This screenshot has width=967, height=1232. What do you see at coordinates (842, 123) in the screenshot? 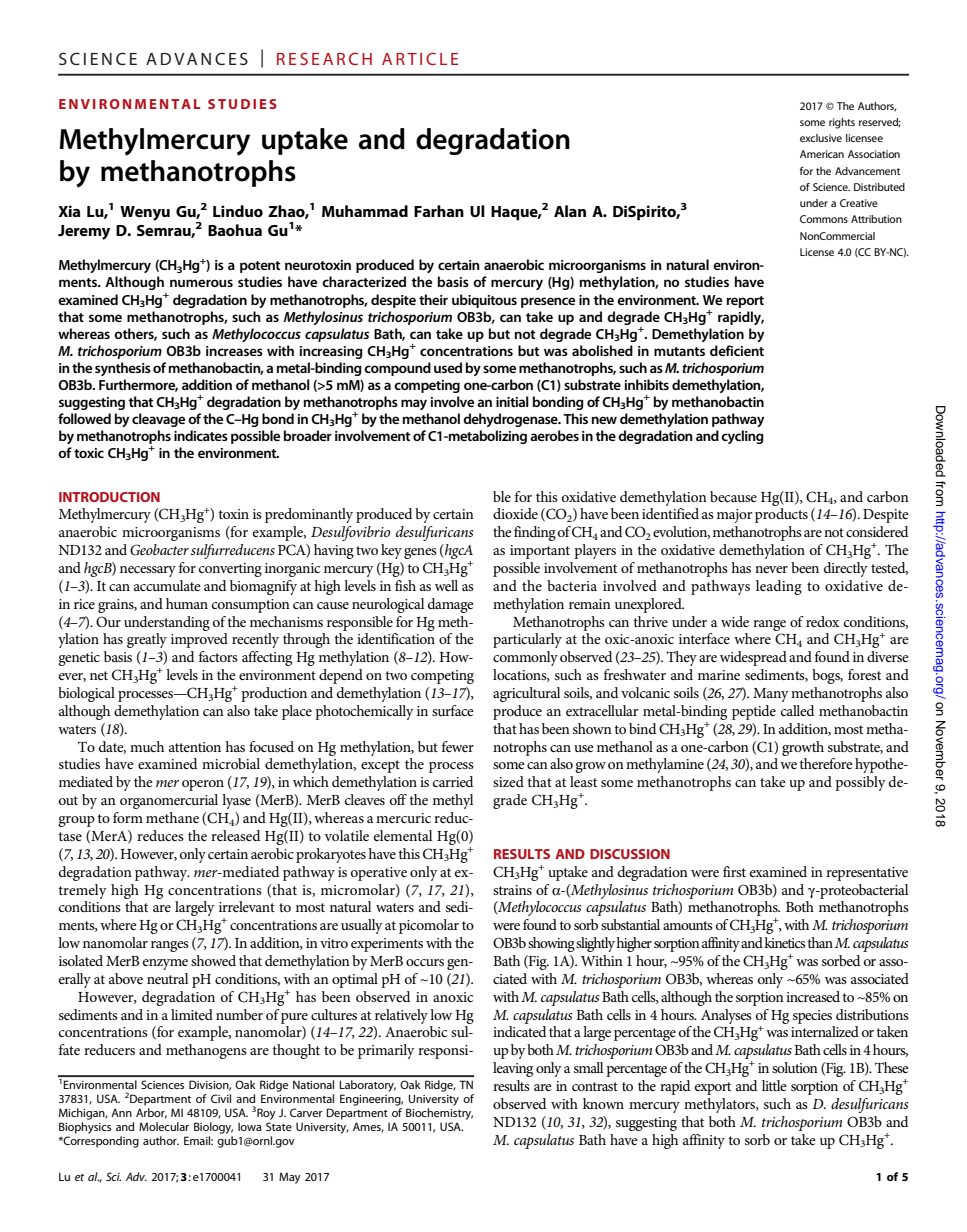
I see `rights` at bounding box center [842, 123].
